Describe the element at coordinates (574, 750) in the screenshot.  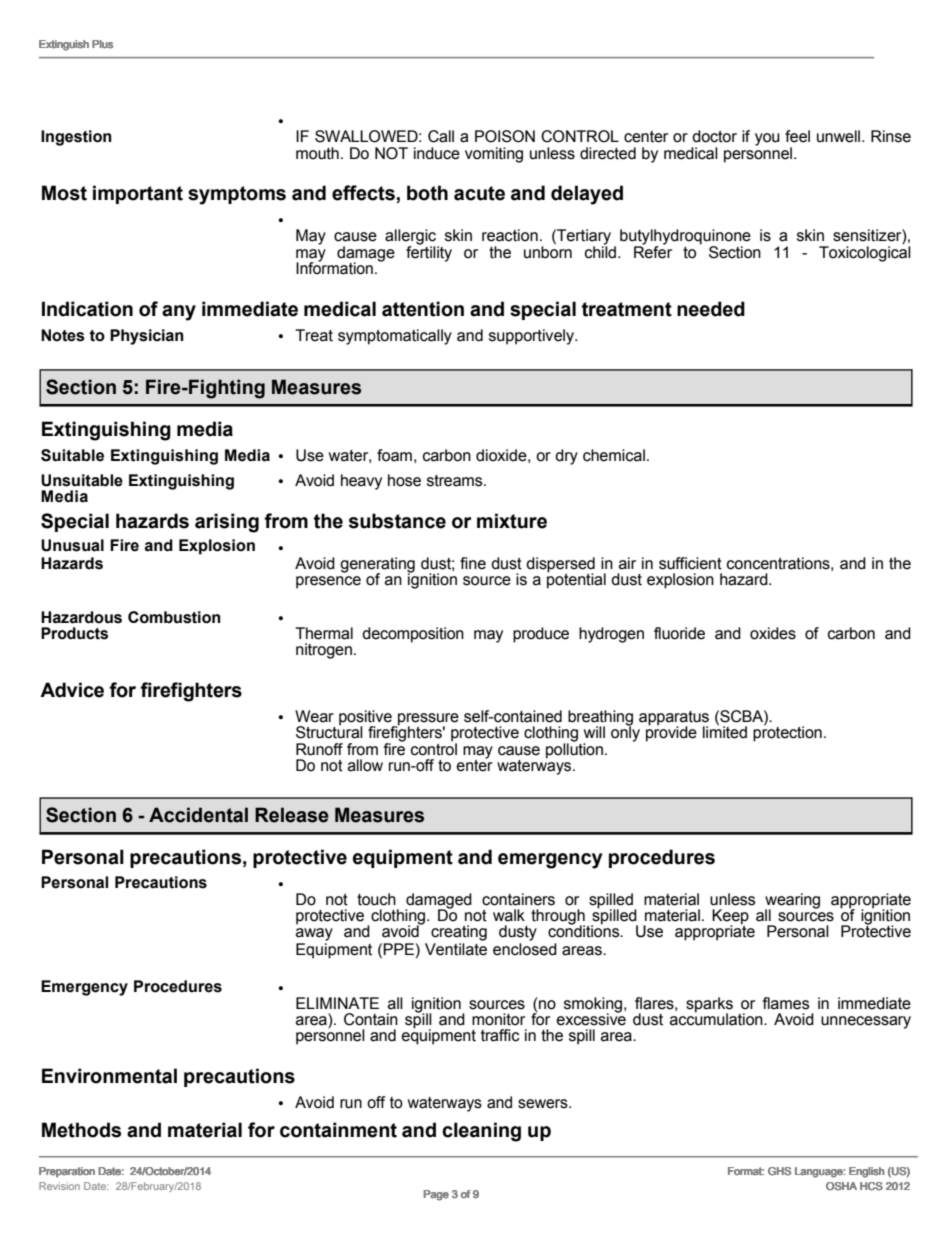
I see `pollution` at that location.
